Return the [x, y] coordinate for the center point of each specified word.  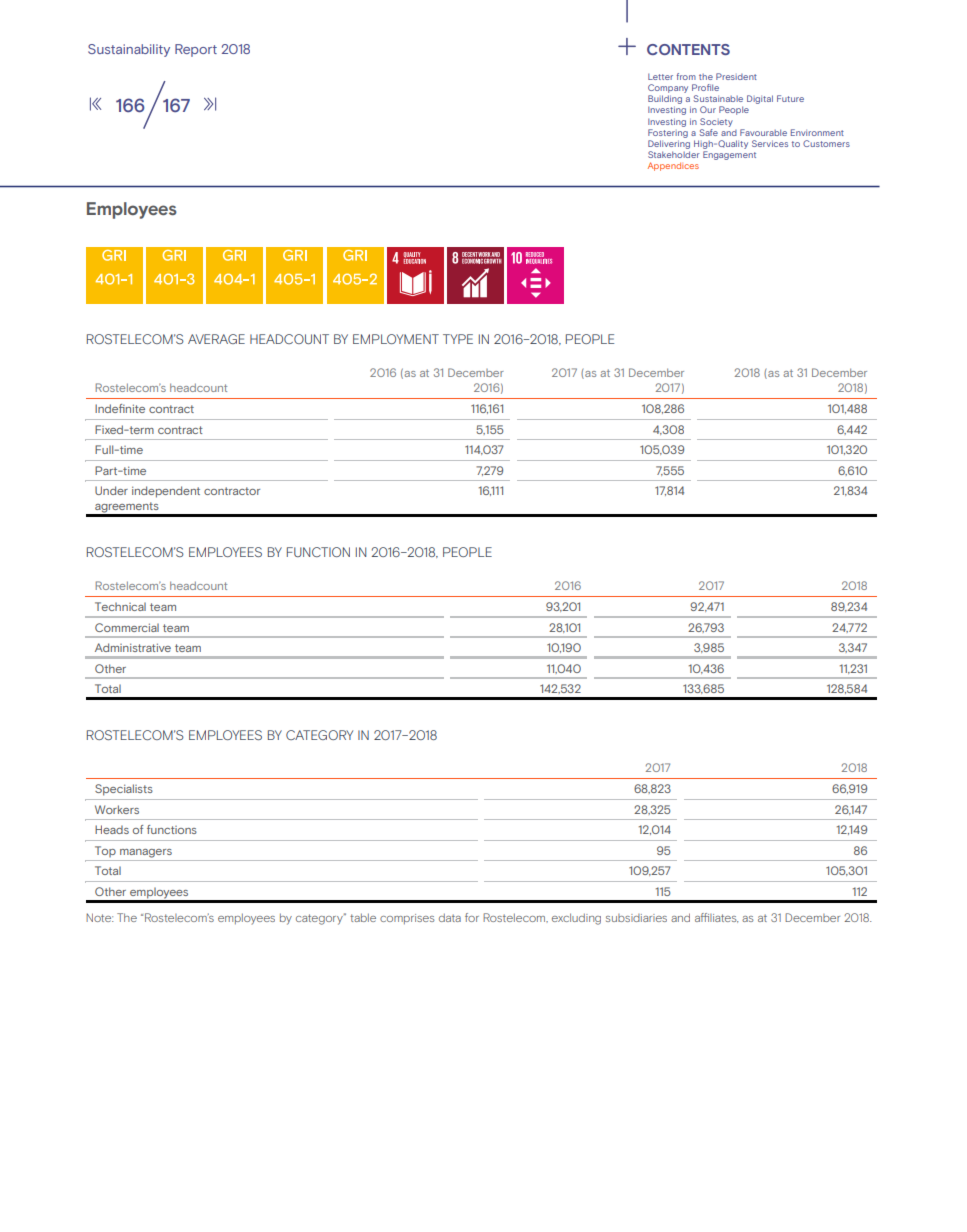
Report [196, 50]
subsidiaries [636, 918]
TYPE [458, 339]
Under [111, 490]
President [736, 76]
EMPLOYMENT [396, 339]
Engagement [729, 155]
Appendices [673, 166]
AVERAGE [216, 339]
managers [146, 853]
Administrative [133, 647]
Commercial [127, 627]
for [472, 917]
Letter [660, 76]
